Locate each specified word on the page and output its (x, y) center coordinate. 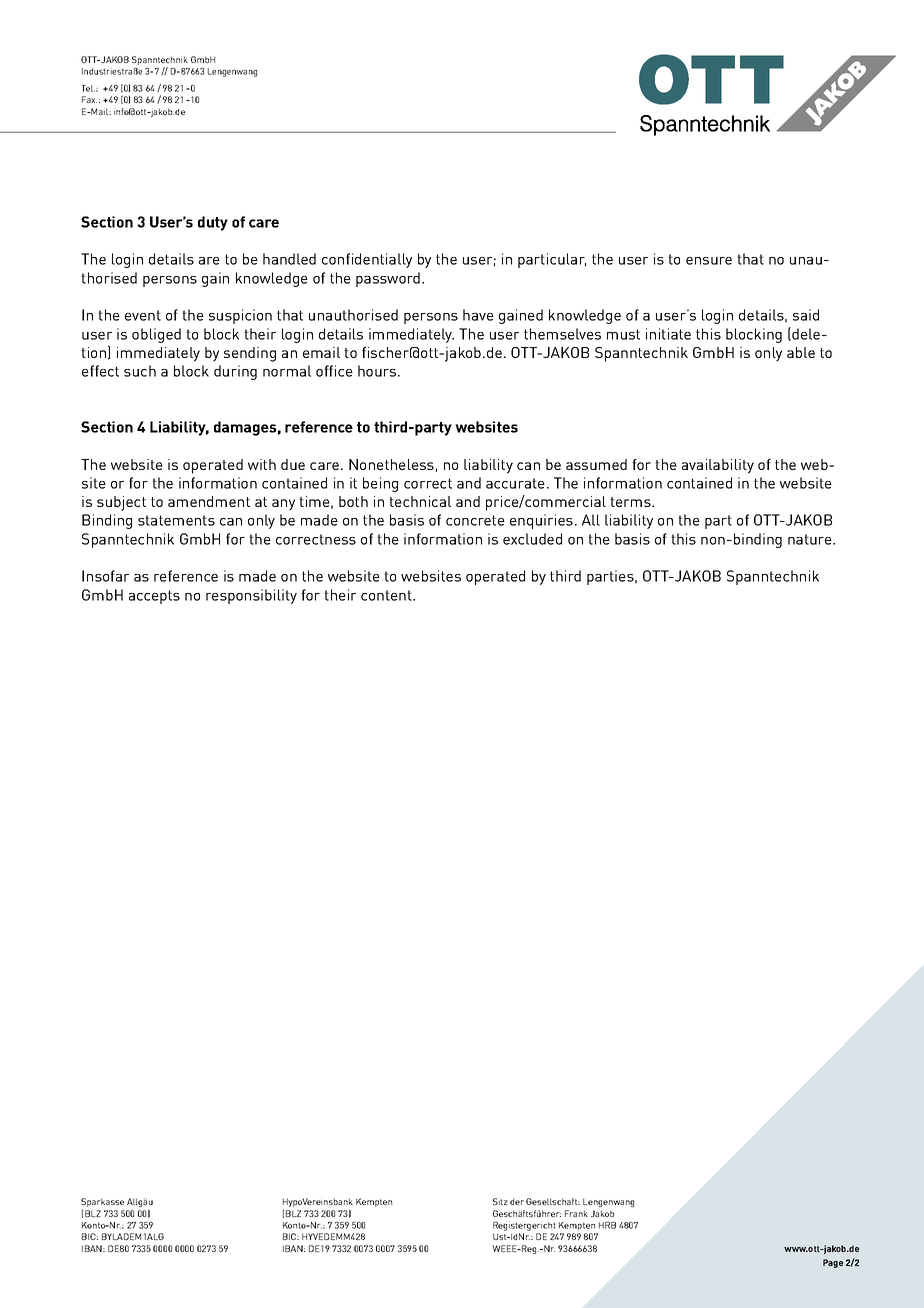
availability (718, 466)
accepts (154, 597)
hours (378, 371)
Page (833, 1263)
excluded (532, 539)
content (387, 595)
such (140, 371)
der (517, 1201)
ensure (709, 261)
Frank (576, 1213)
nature (811, 539)
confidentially (367, 260)
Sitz (500, 1201)
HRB (607, 1225)
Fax (89, 99)
